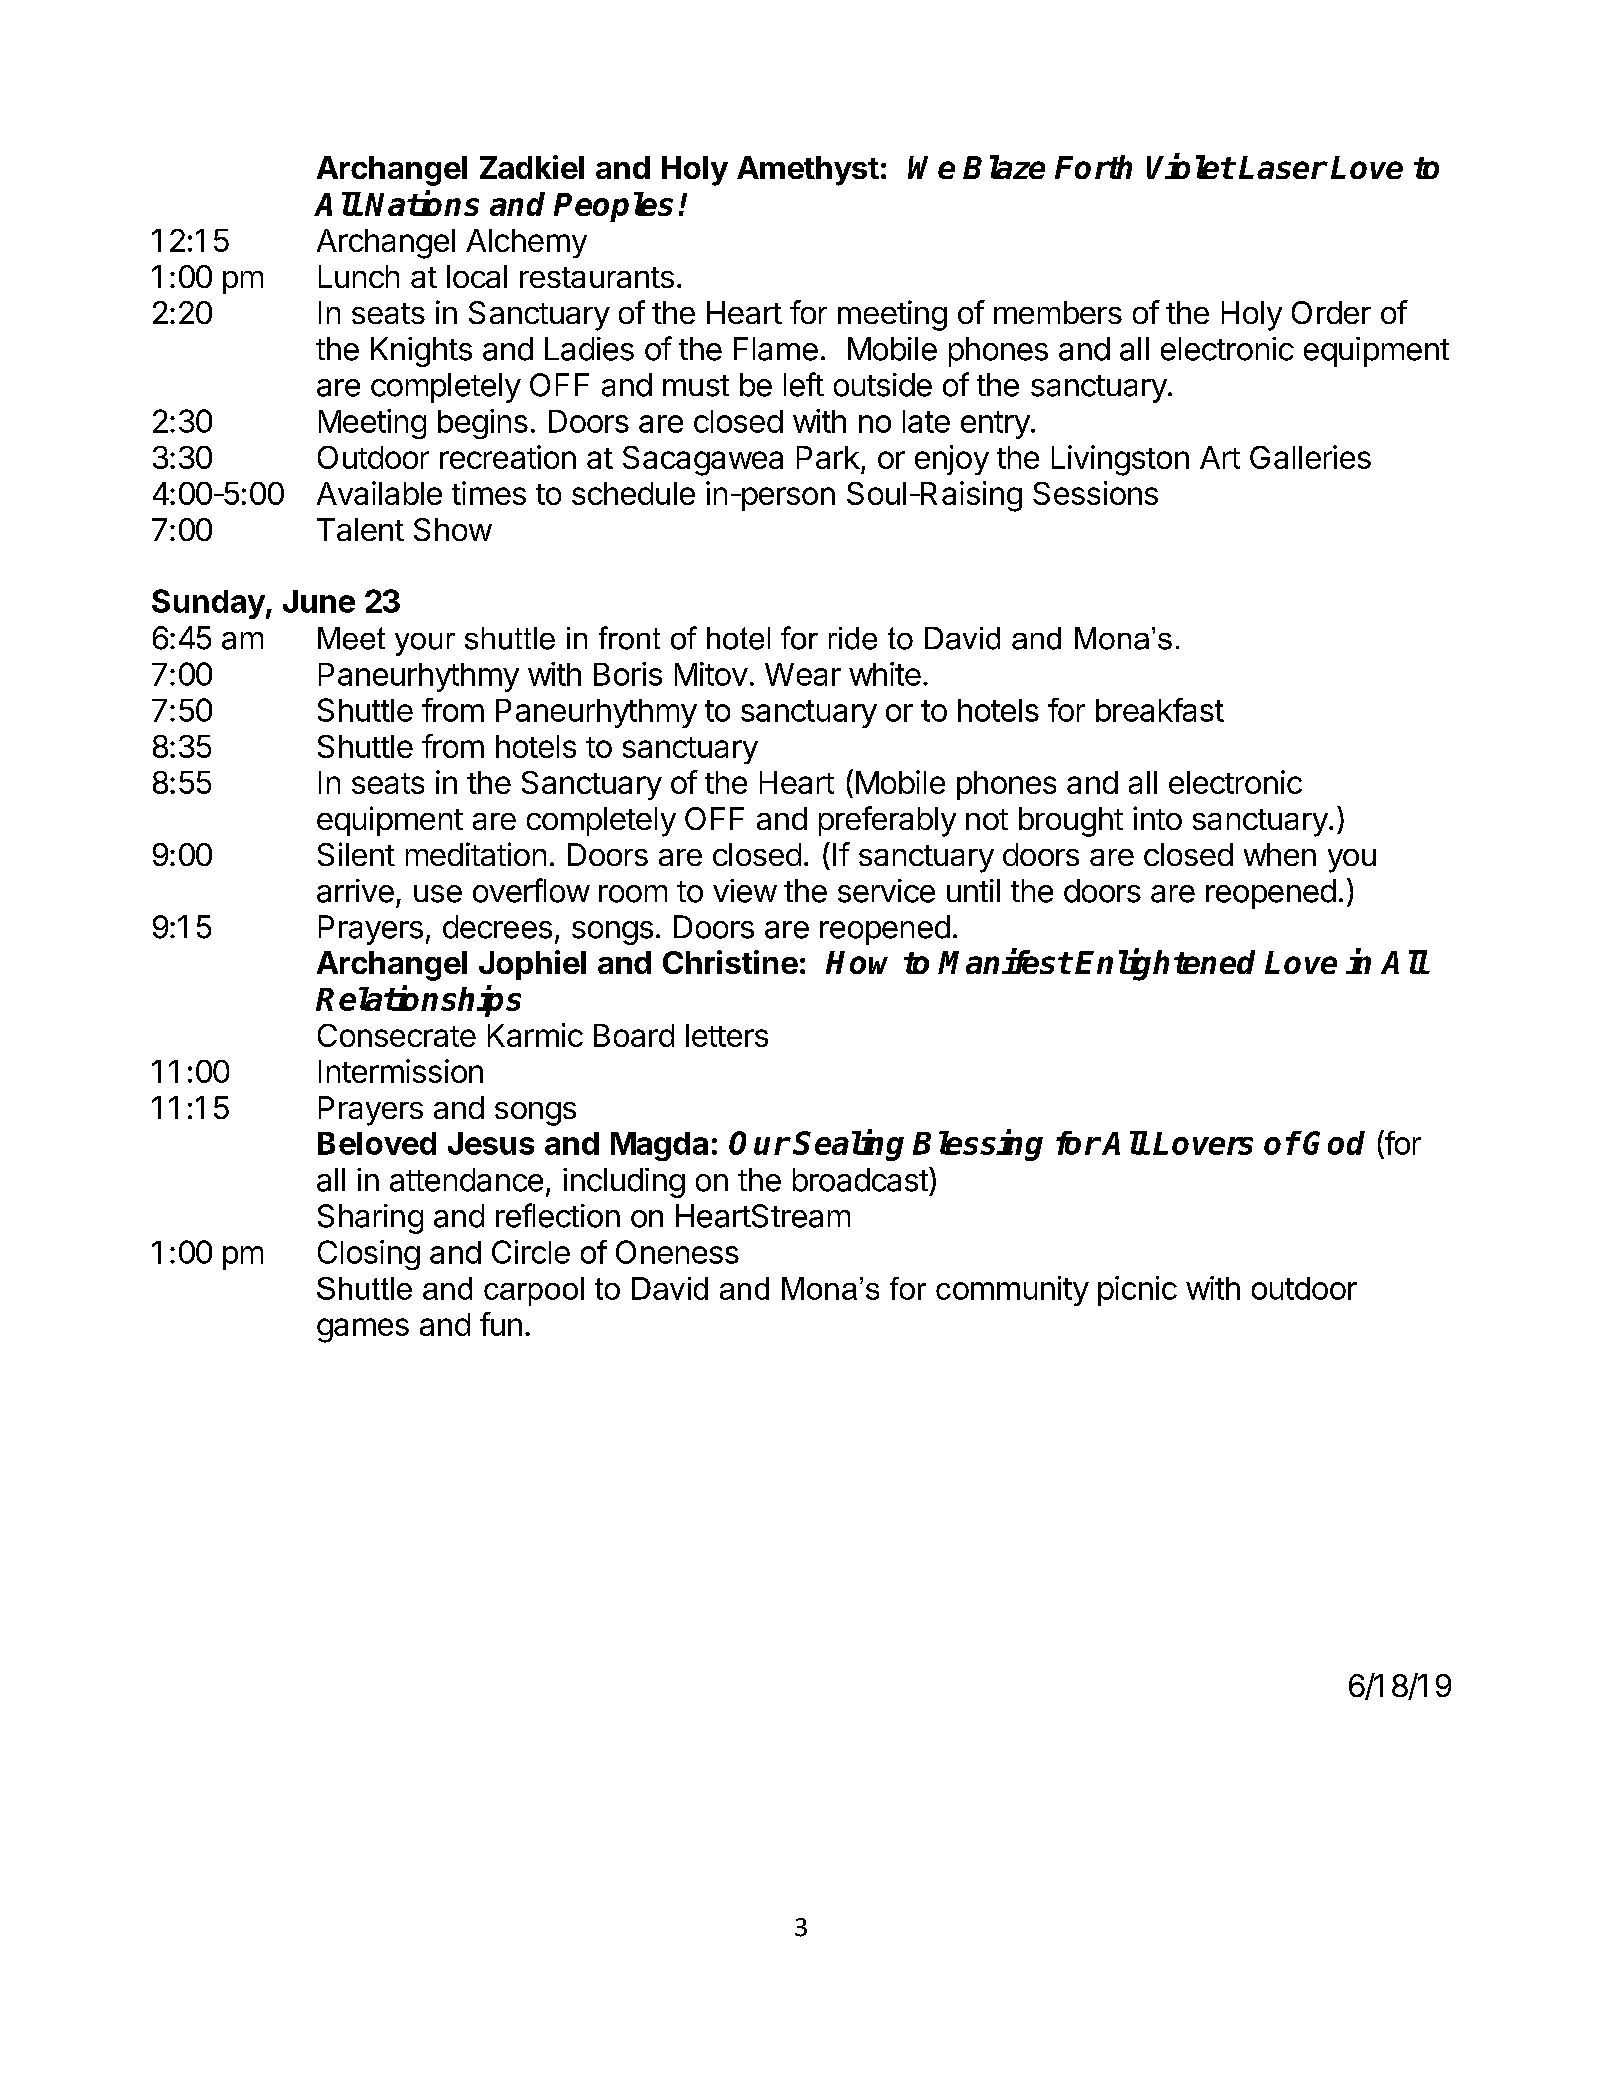 This image has width=1602, height=2073. What do you see at coordinates (677, 1252) in the image?
I see `Oneness` at bounding box center [677, 1252].
